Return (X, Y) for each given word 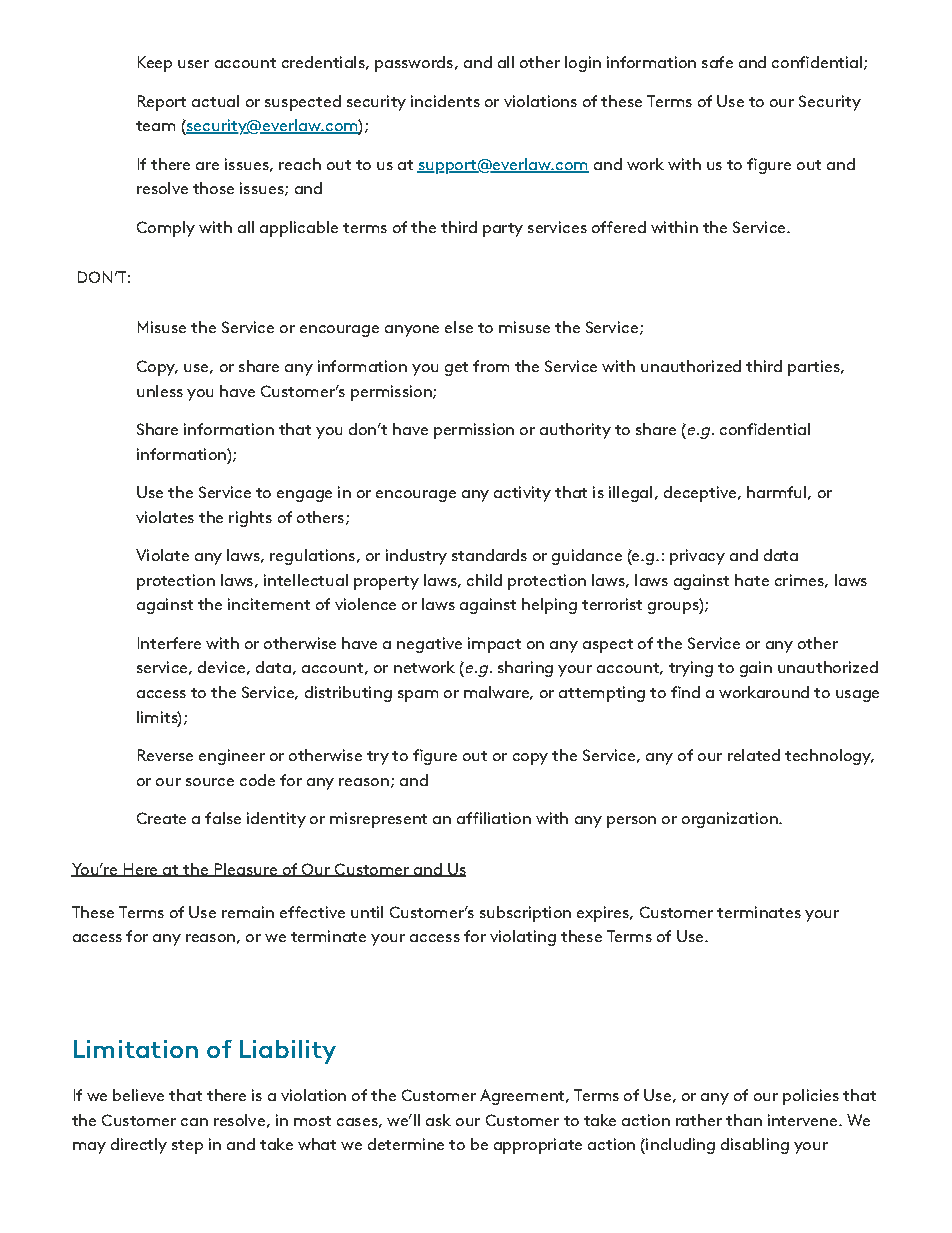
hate (752, 580)
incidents (445, 101)
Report (162, 103)
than (744, 1120)
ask (438, 1120)
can (194, 1122)
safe (717, 62)
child (484, 580)
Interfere (169, 643)
